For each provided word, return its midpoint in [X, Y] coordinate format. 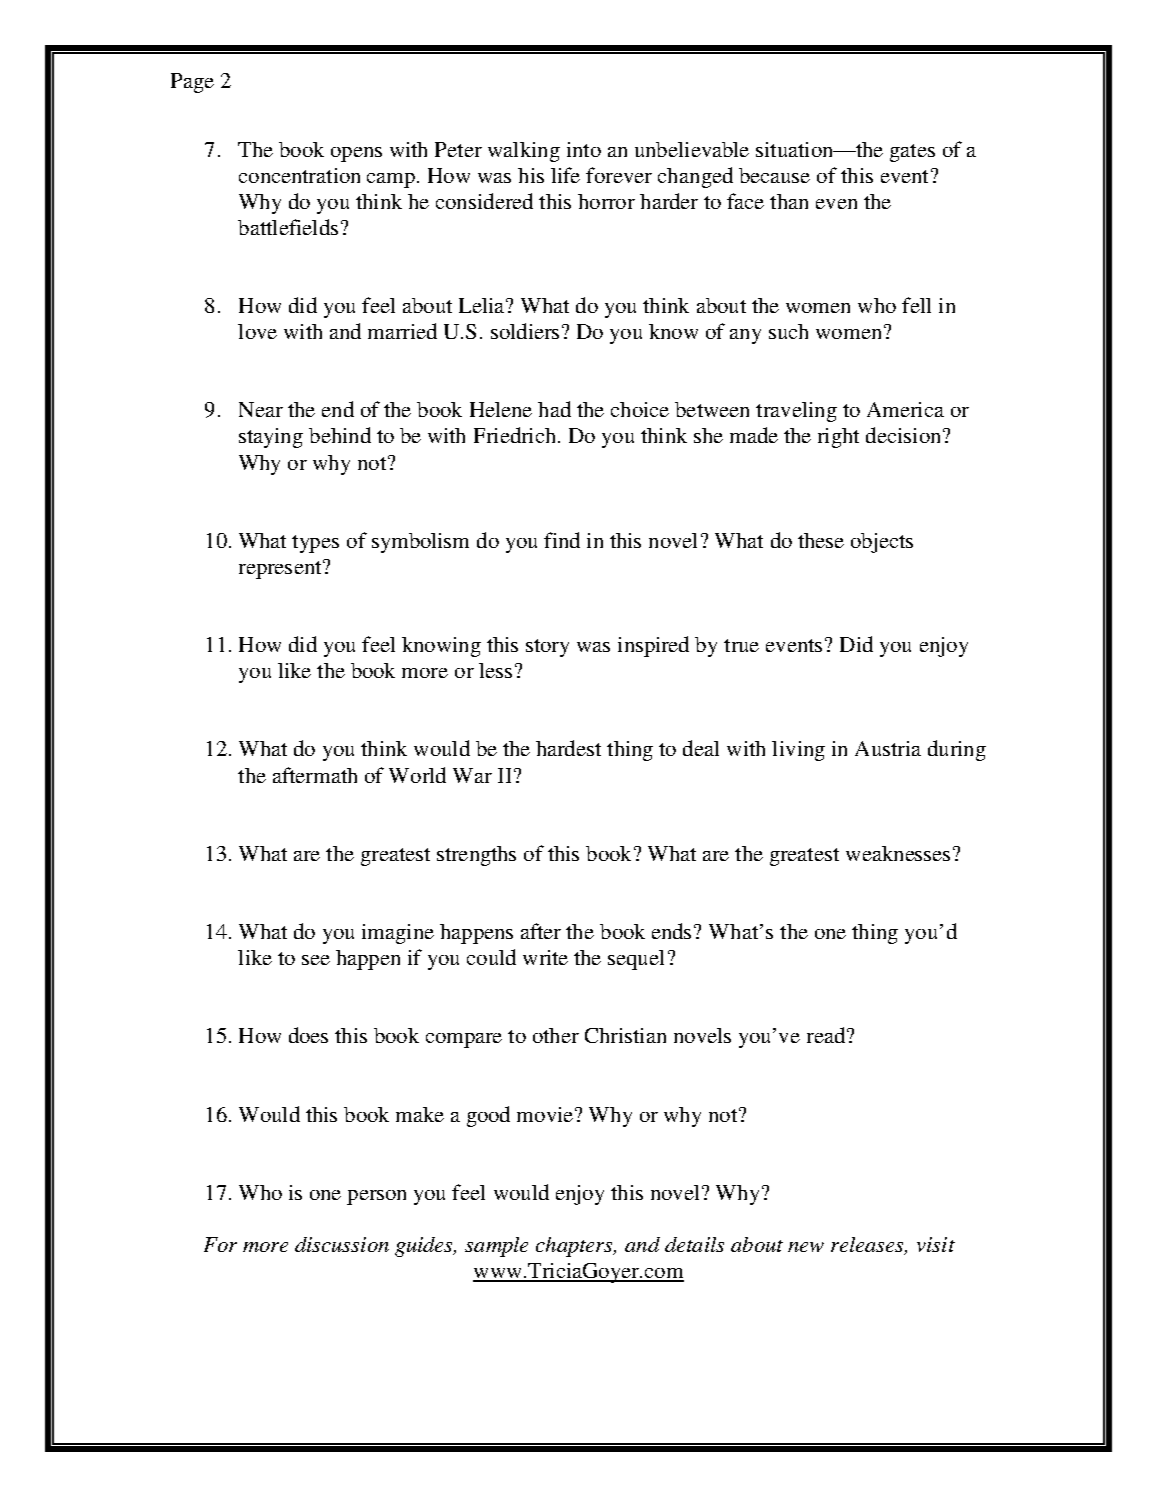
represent [281, 569]
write [545, 957]
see [316, 960]
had [554, 409]
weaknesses [898, 853]
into [584, 149]
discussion [342, 1244]
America [905, 409]
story [547, 648]
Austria [888, 748]
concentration [299, 175]
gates [912, 153]
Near [261, 409]
